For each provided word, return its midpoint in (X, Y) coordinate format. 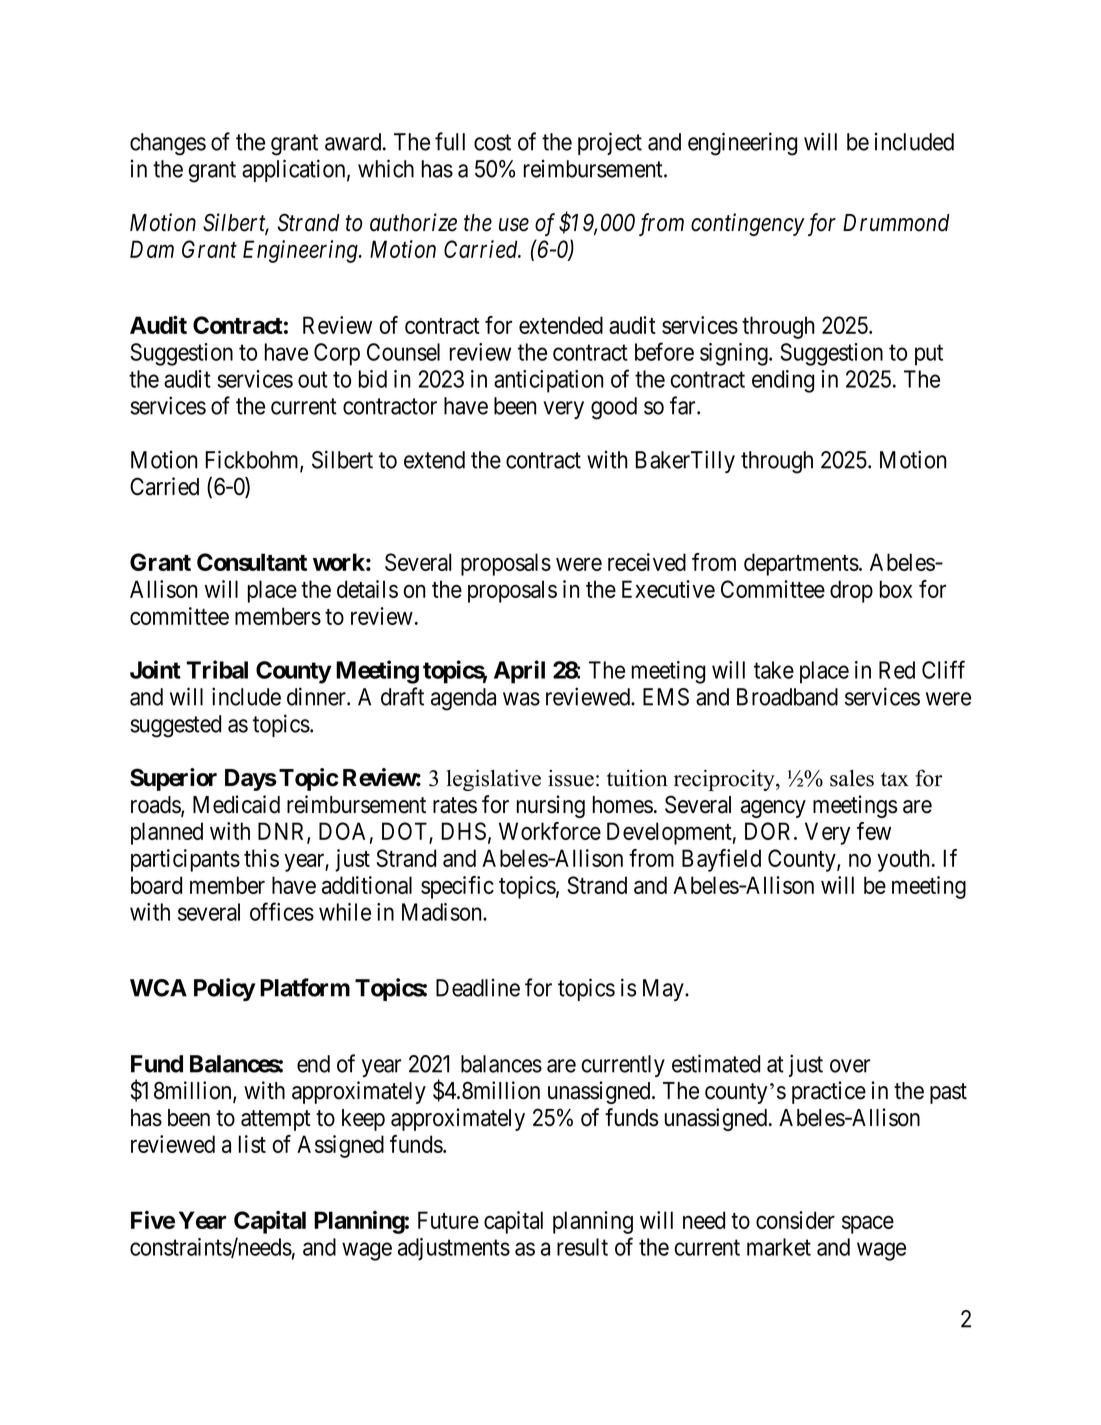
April (519, 672)
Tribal (217, 669)
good (614, 408)
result (582, 1247)
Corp (337, 354)
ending (783, 381)
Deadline (478, 987)
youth (905, 860)
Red (897, 670)
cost (492, 142)
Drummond (896, 223)
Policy (225, 989)
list (252, 1144)
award (354, 142)
